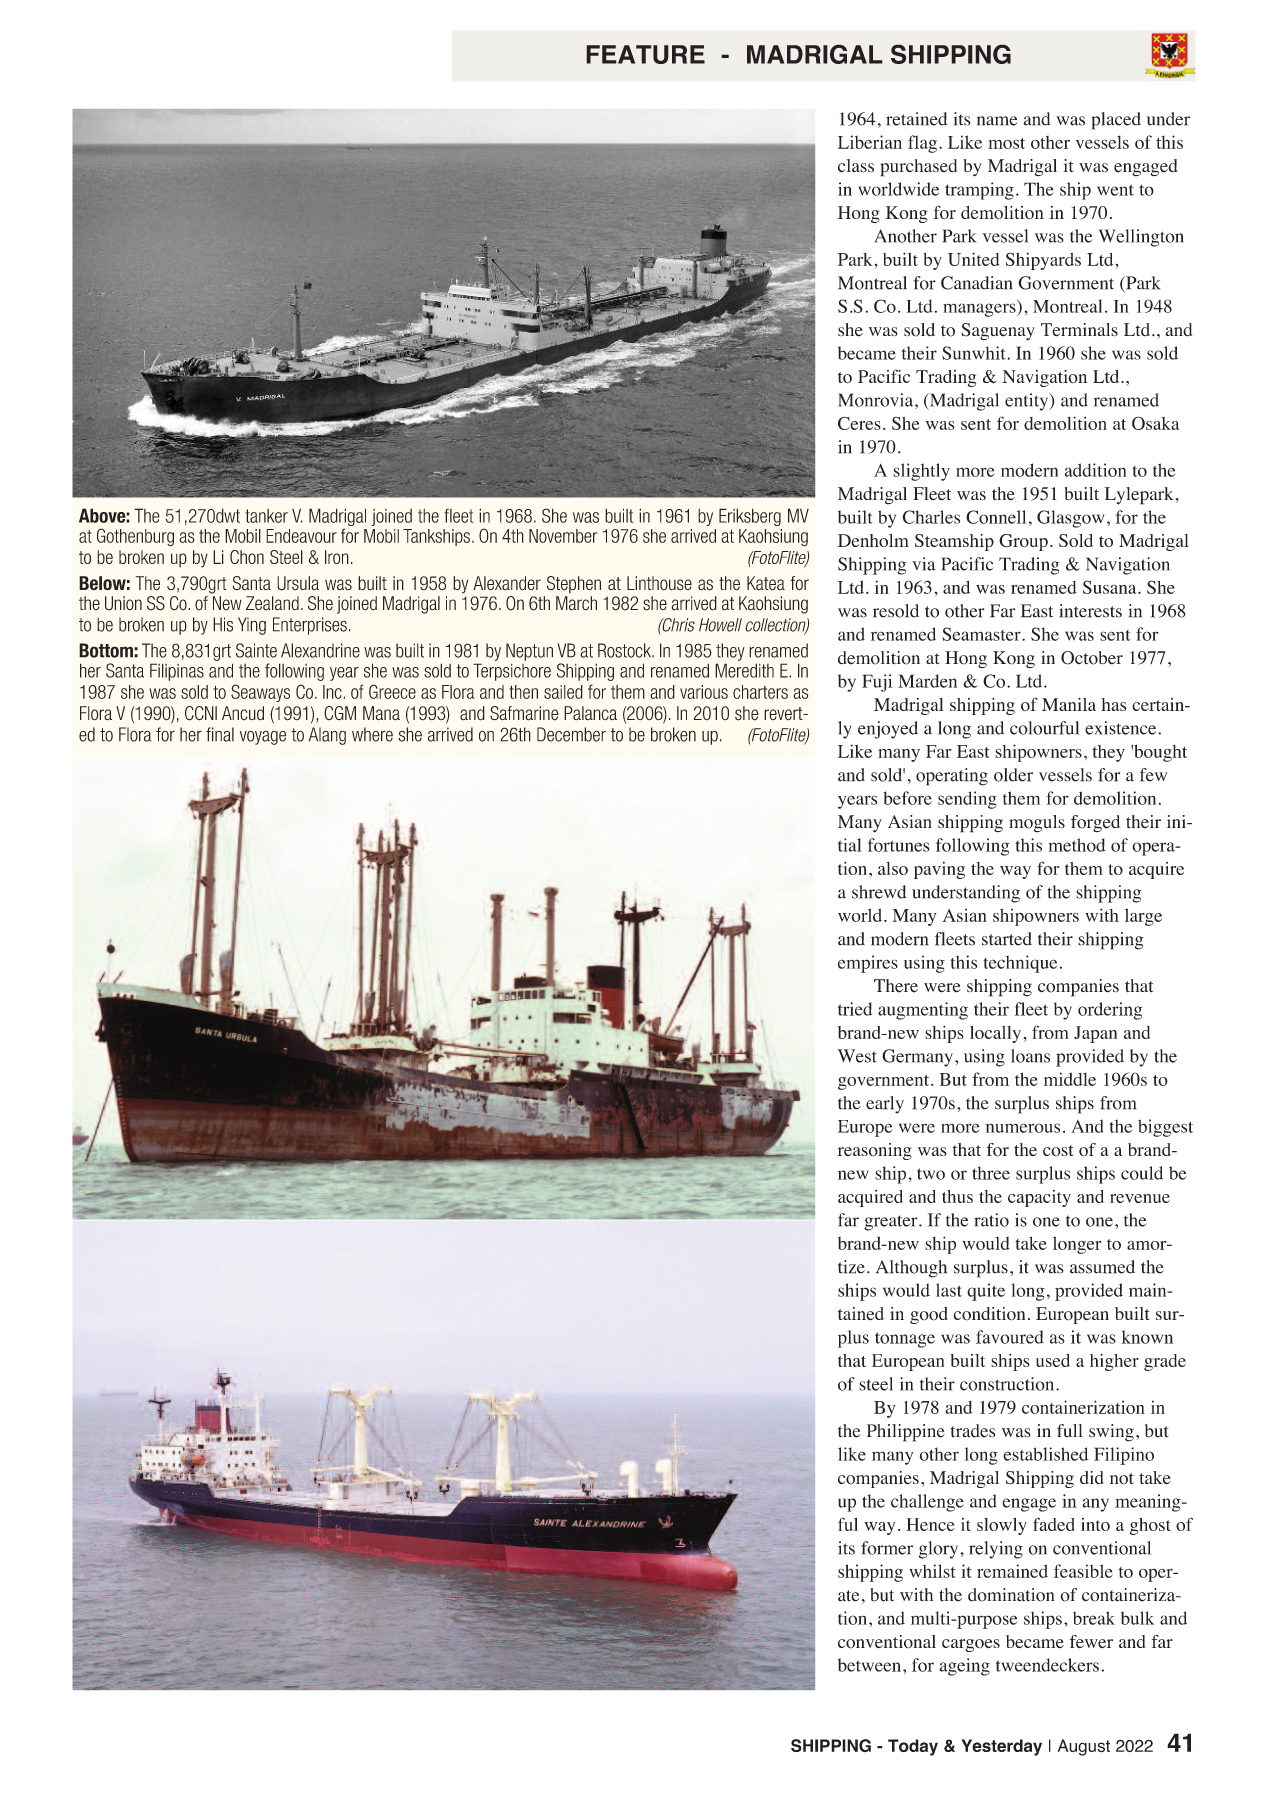 Image resolution: width=1268 pixels, height=1793 pixels. I want to click on between, so click(871, 1665).
